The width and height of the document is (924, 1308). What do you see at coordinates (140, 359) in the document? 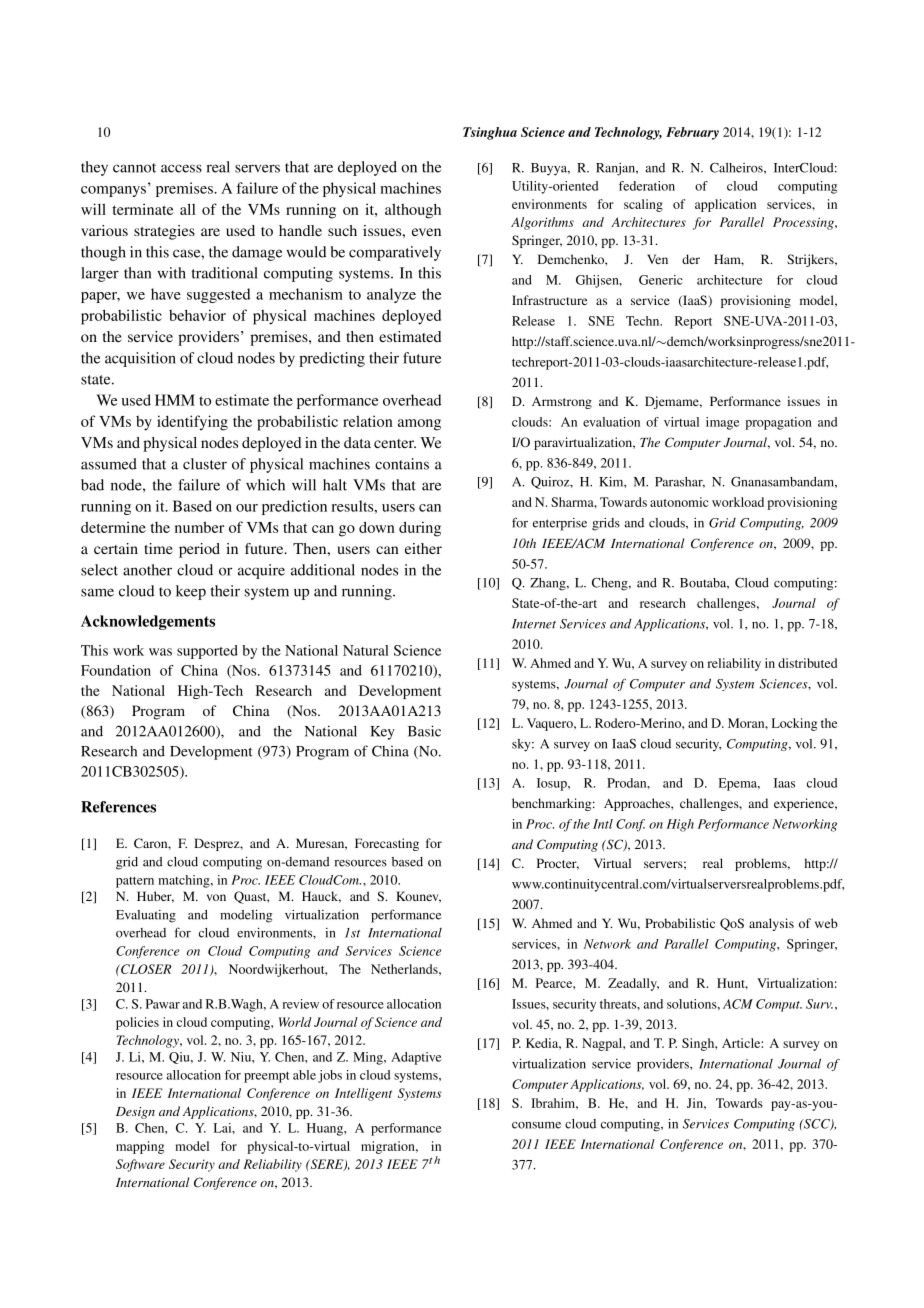
I see `acquisition` at bounding box center [140, 359].
